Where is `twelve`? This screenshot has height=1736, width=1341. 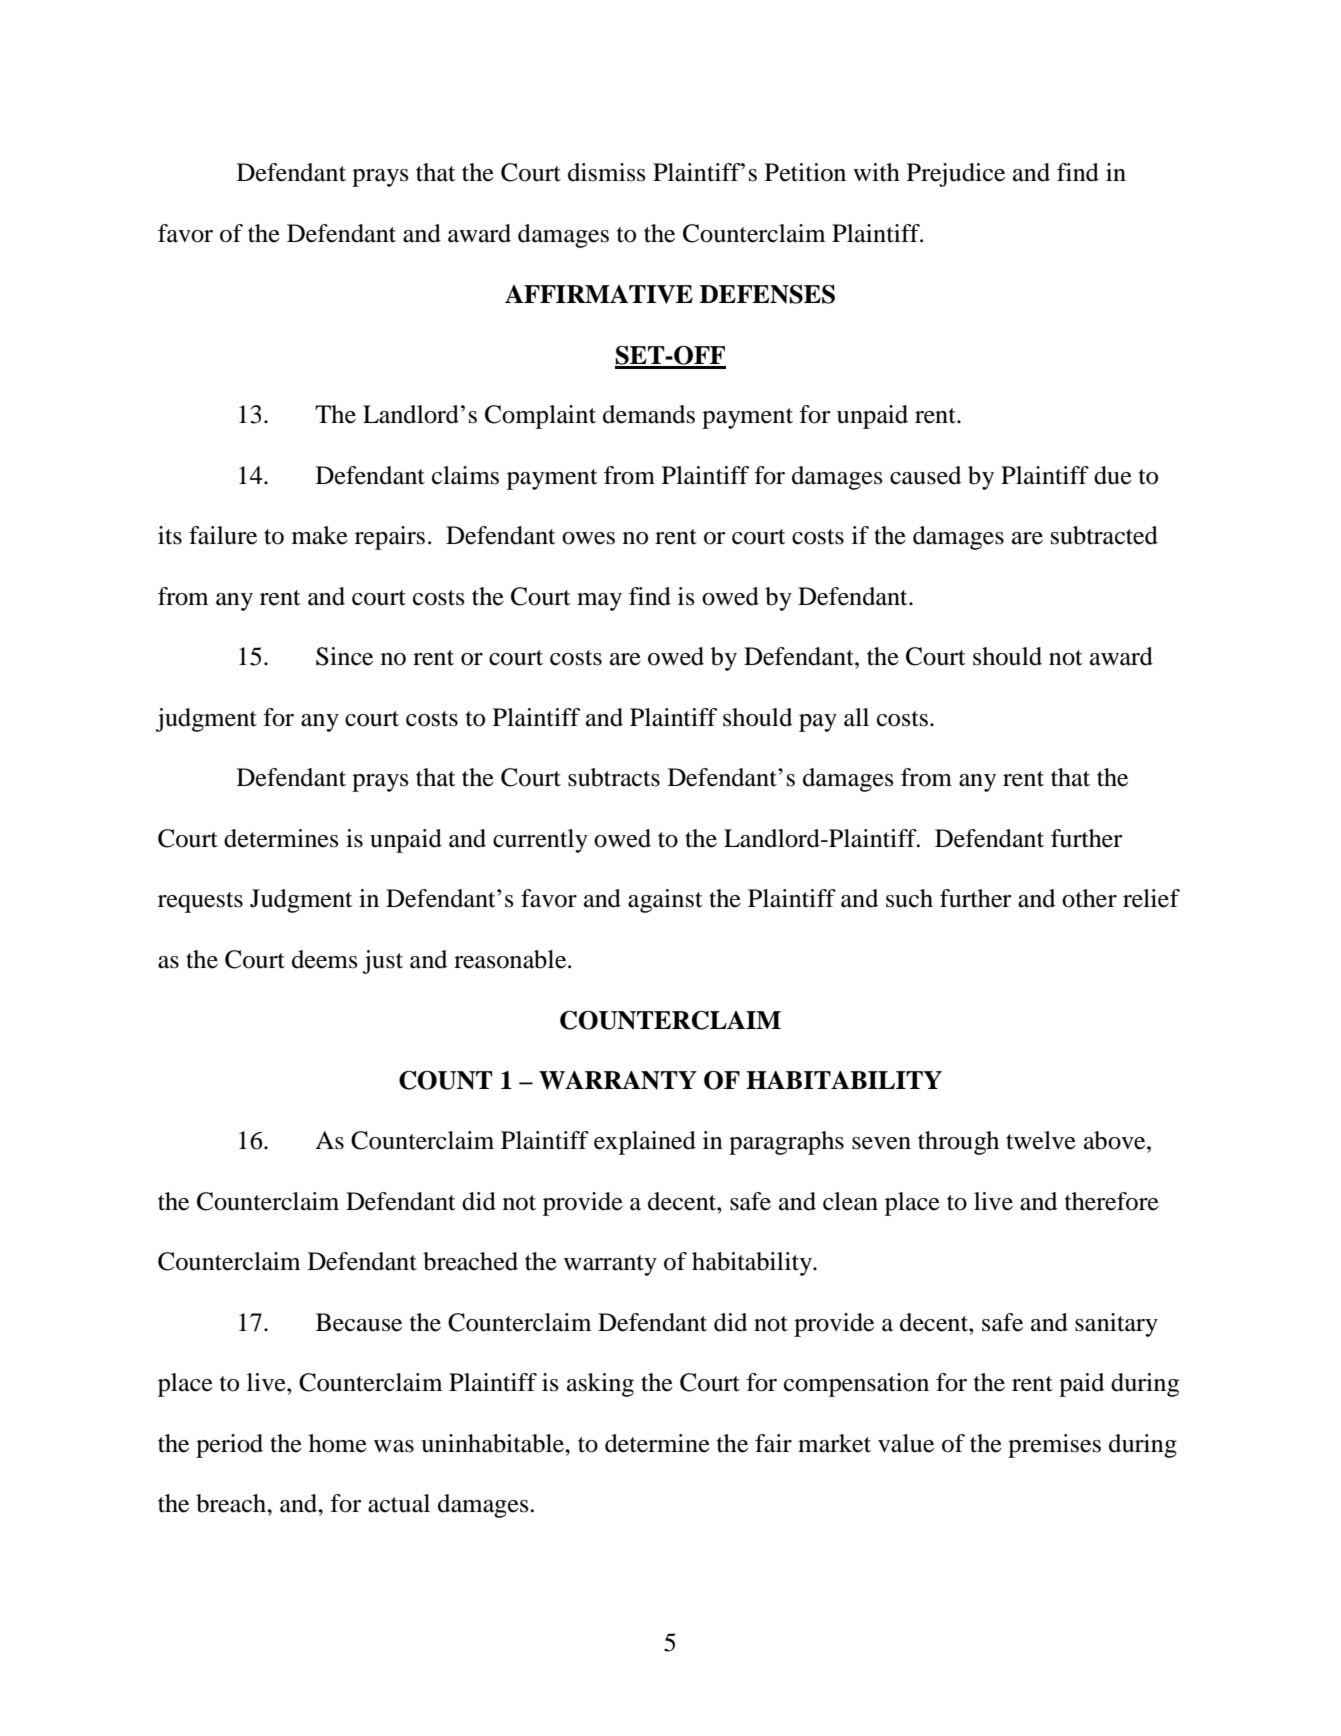 twelve is located at coordinates (1041, 1140).
